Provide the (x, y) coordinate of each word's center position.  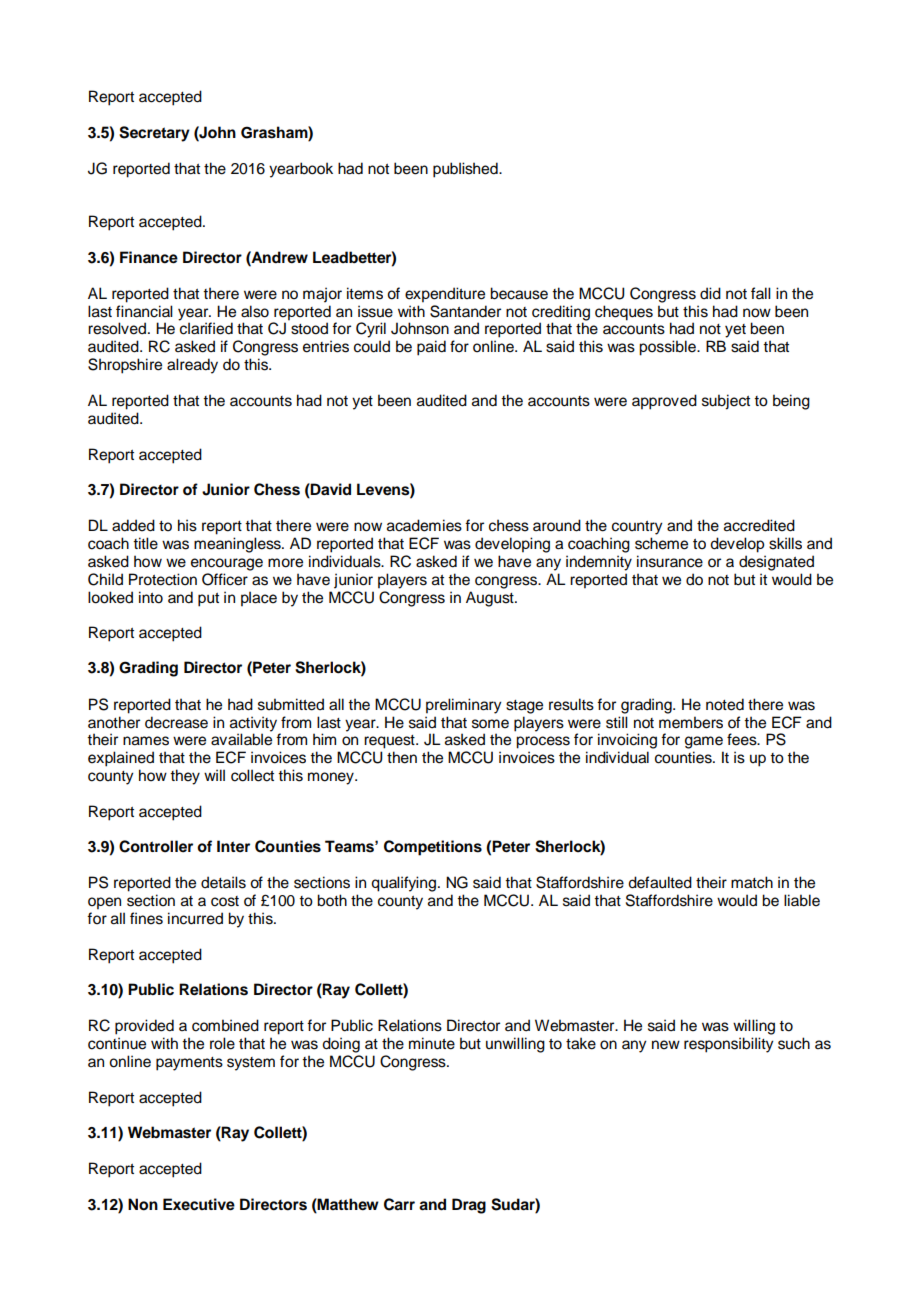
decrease (176, 722)
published (466, 170)
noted (725, 704)
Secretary (154, 134)
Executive (199, 1204)
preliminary (463, 706)
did (710, 293)
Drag (469, 1206)
